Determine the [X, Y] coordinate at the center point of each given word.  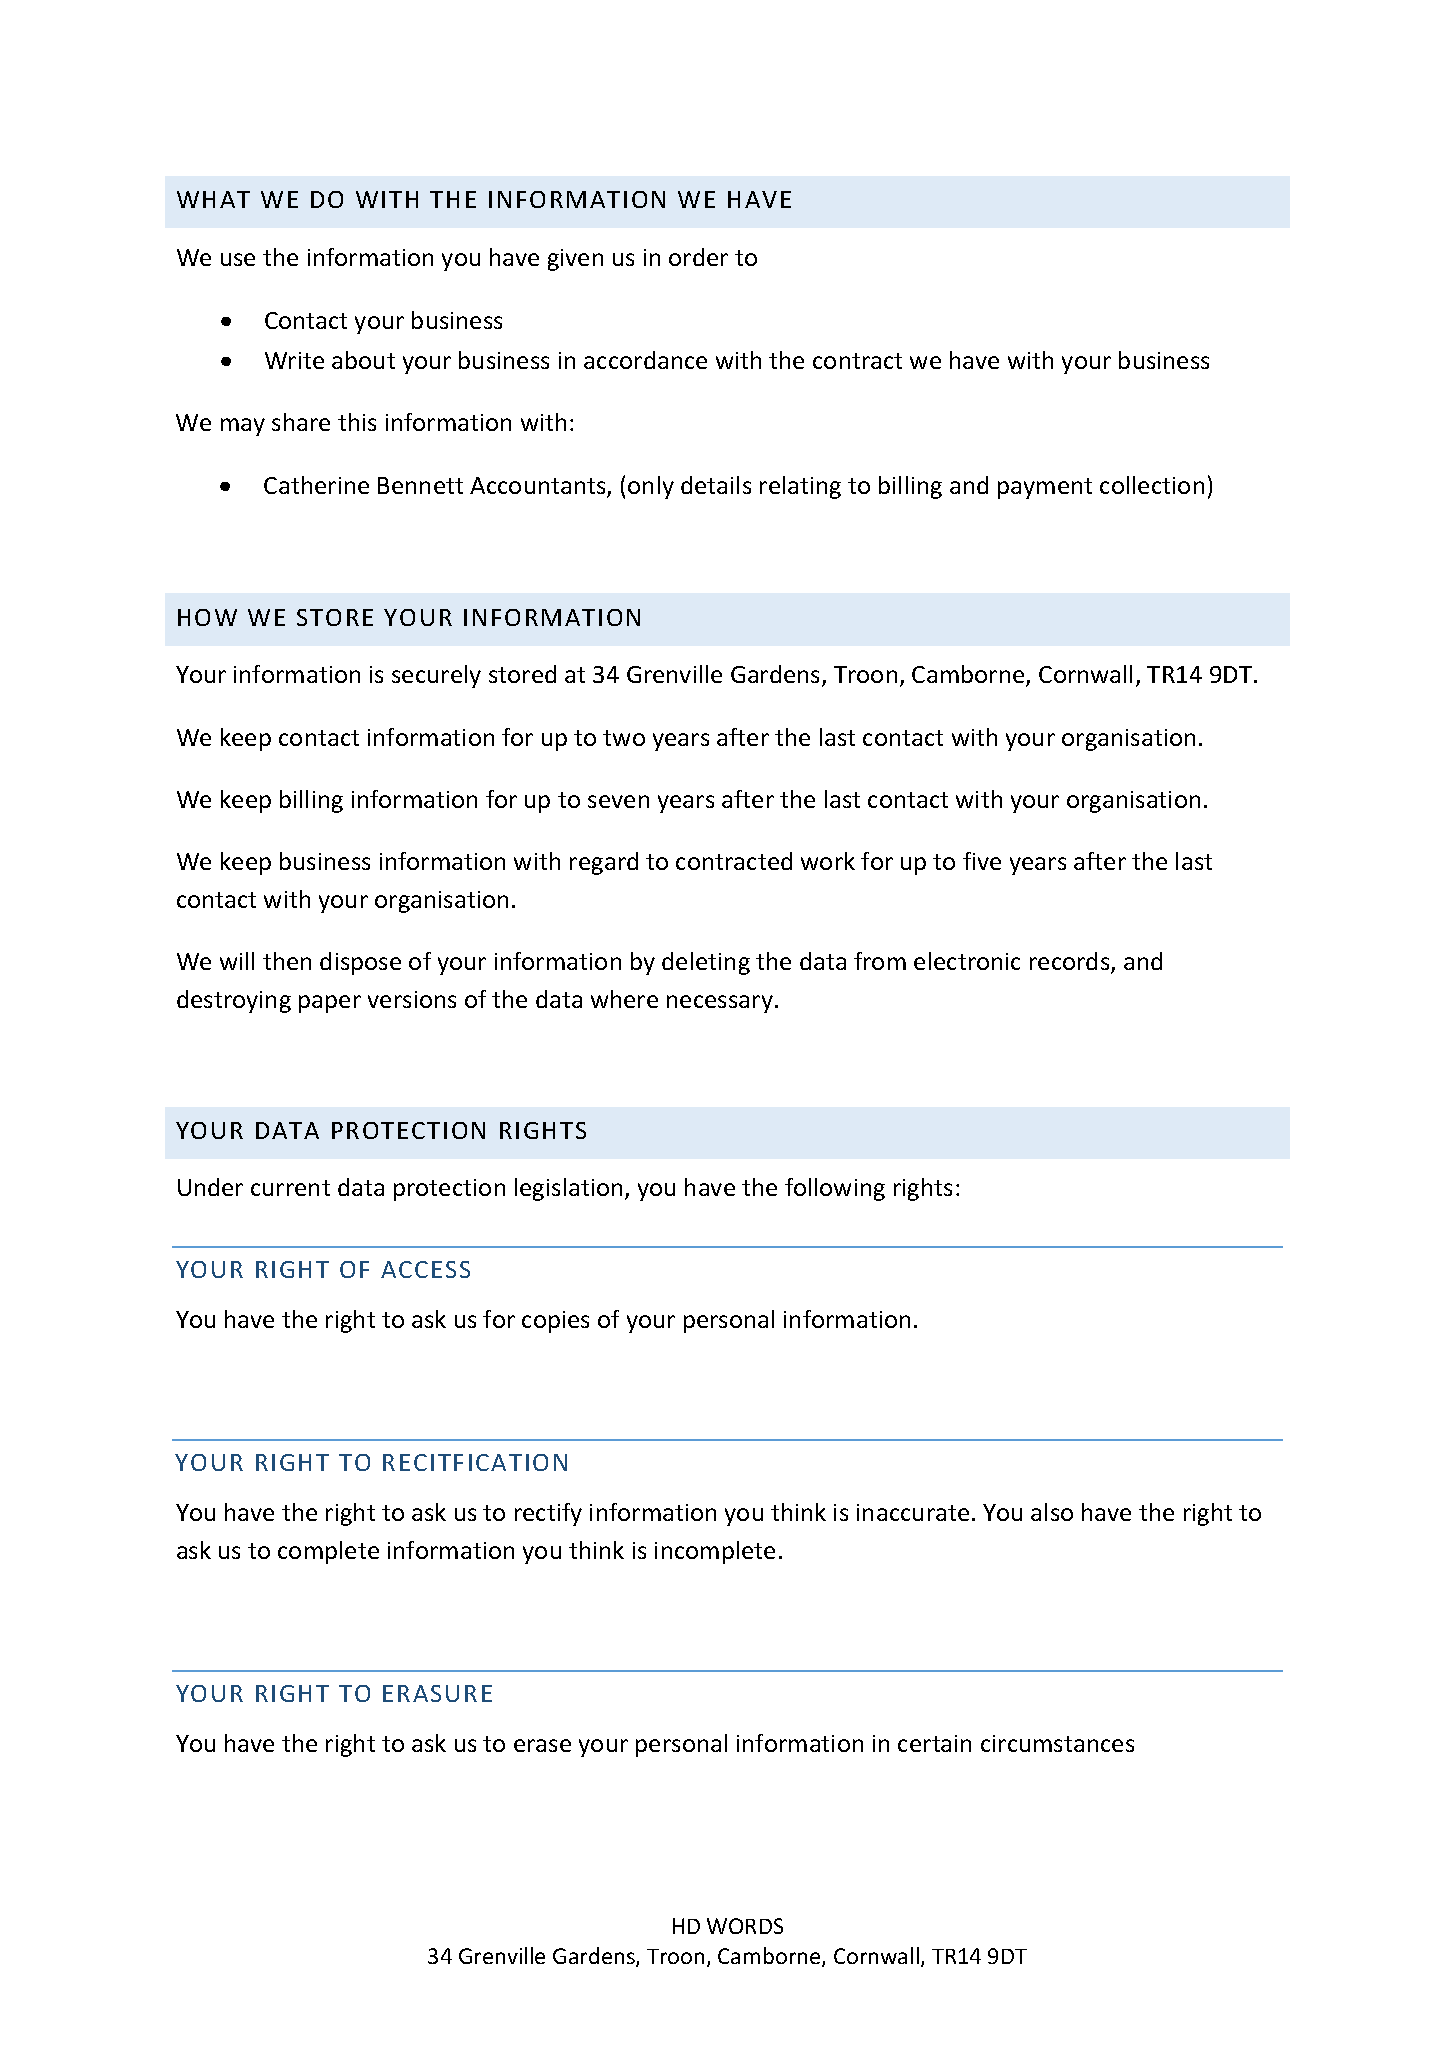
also [1052, 1512]
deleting [706, 963]
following [835, 1189]
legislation [568, 1189]
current [290, 1188]
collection [1152, 485]
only [651, 487]
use [238, 259]
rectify [548, 1514]
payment [1045, 488]
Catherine [316, 485]
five [982, 861]
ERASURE [437, 1693]
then [287, 961]
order [698, 257]
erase [542, 1745]
